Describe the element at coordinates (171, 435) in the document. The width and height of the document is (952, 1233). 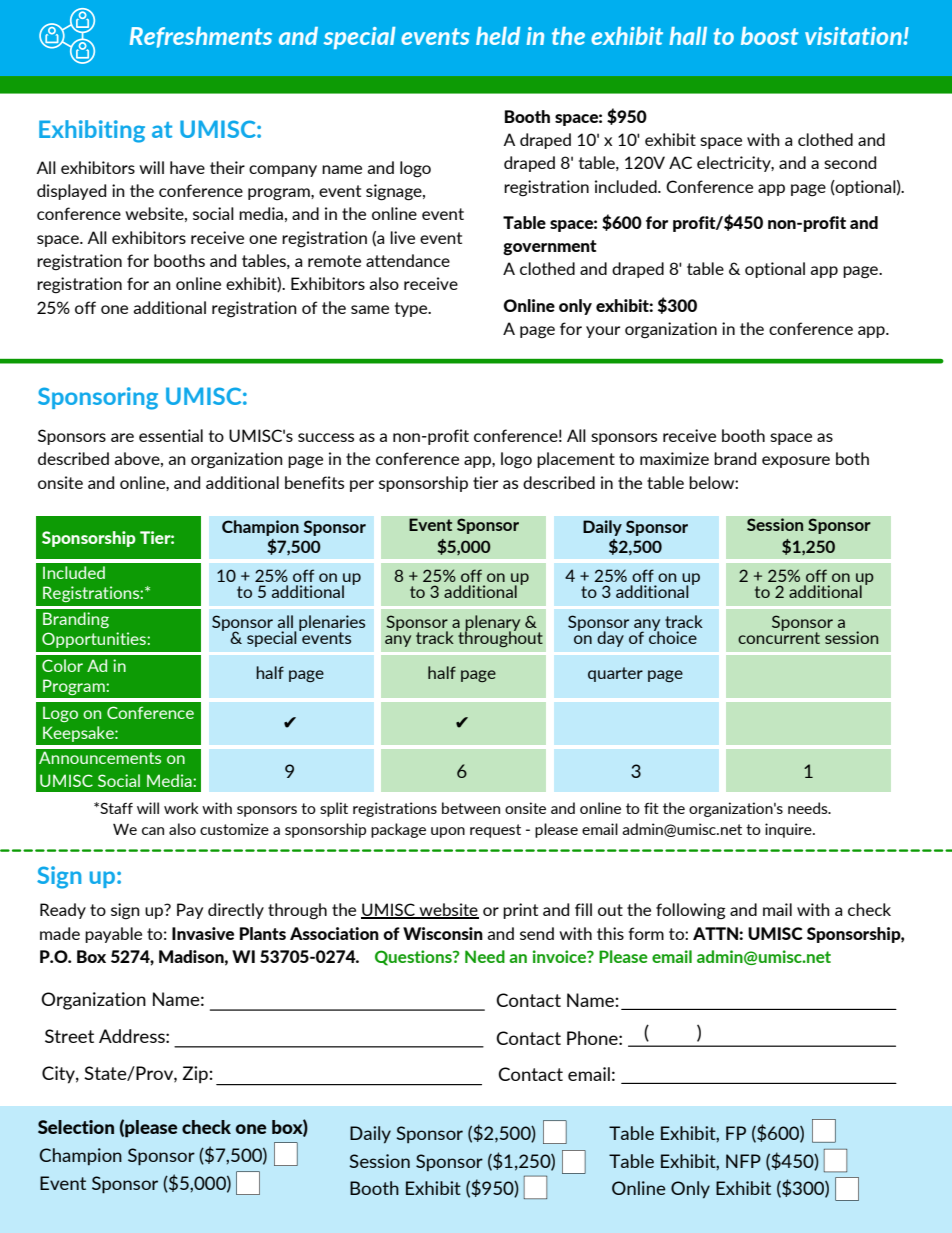
I see `essential` at that location.
